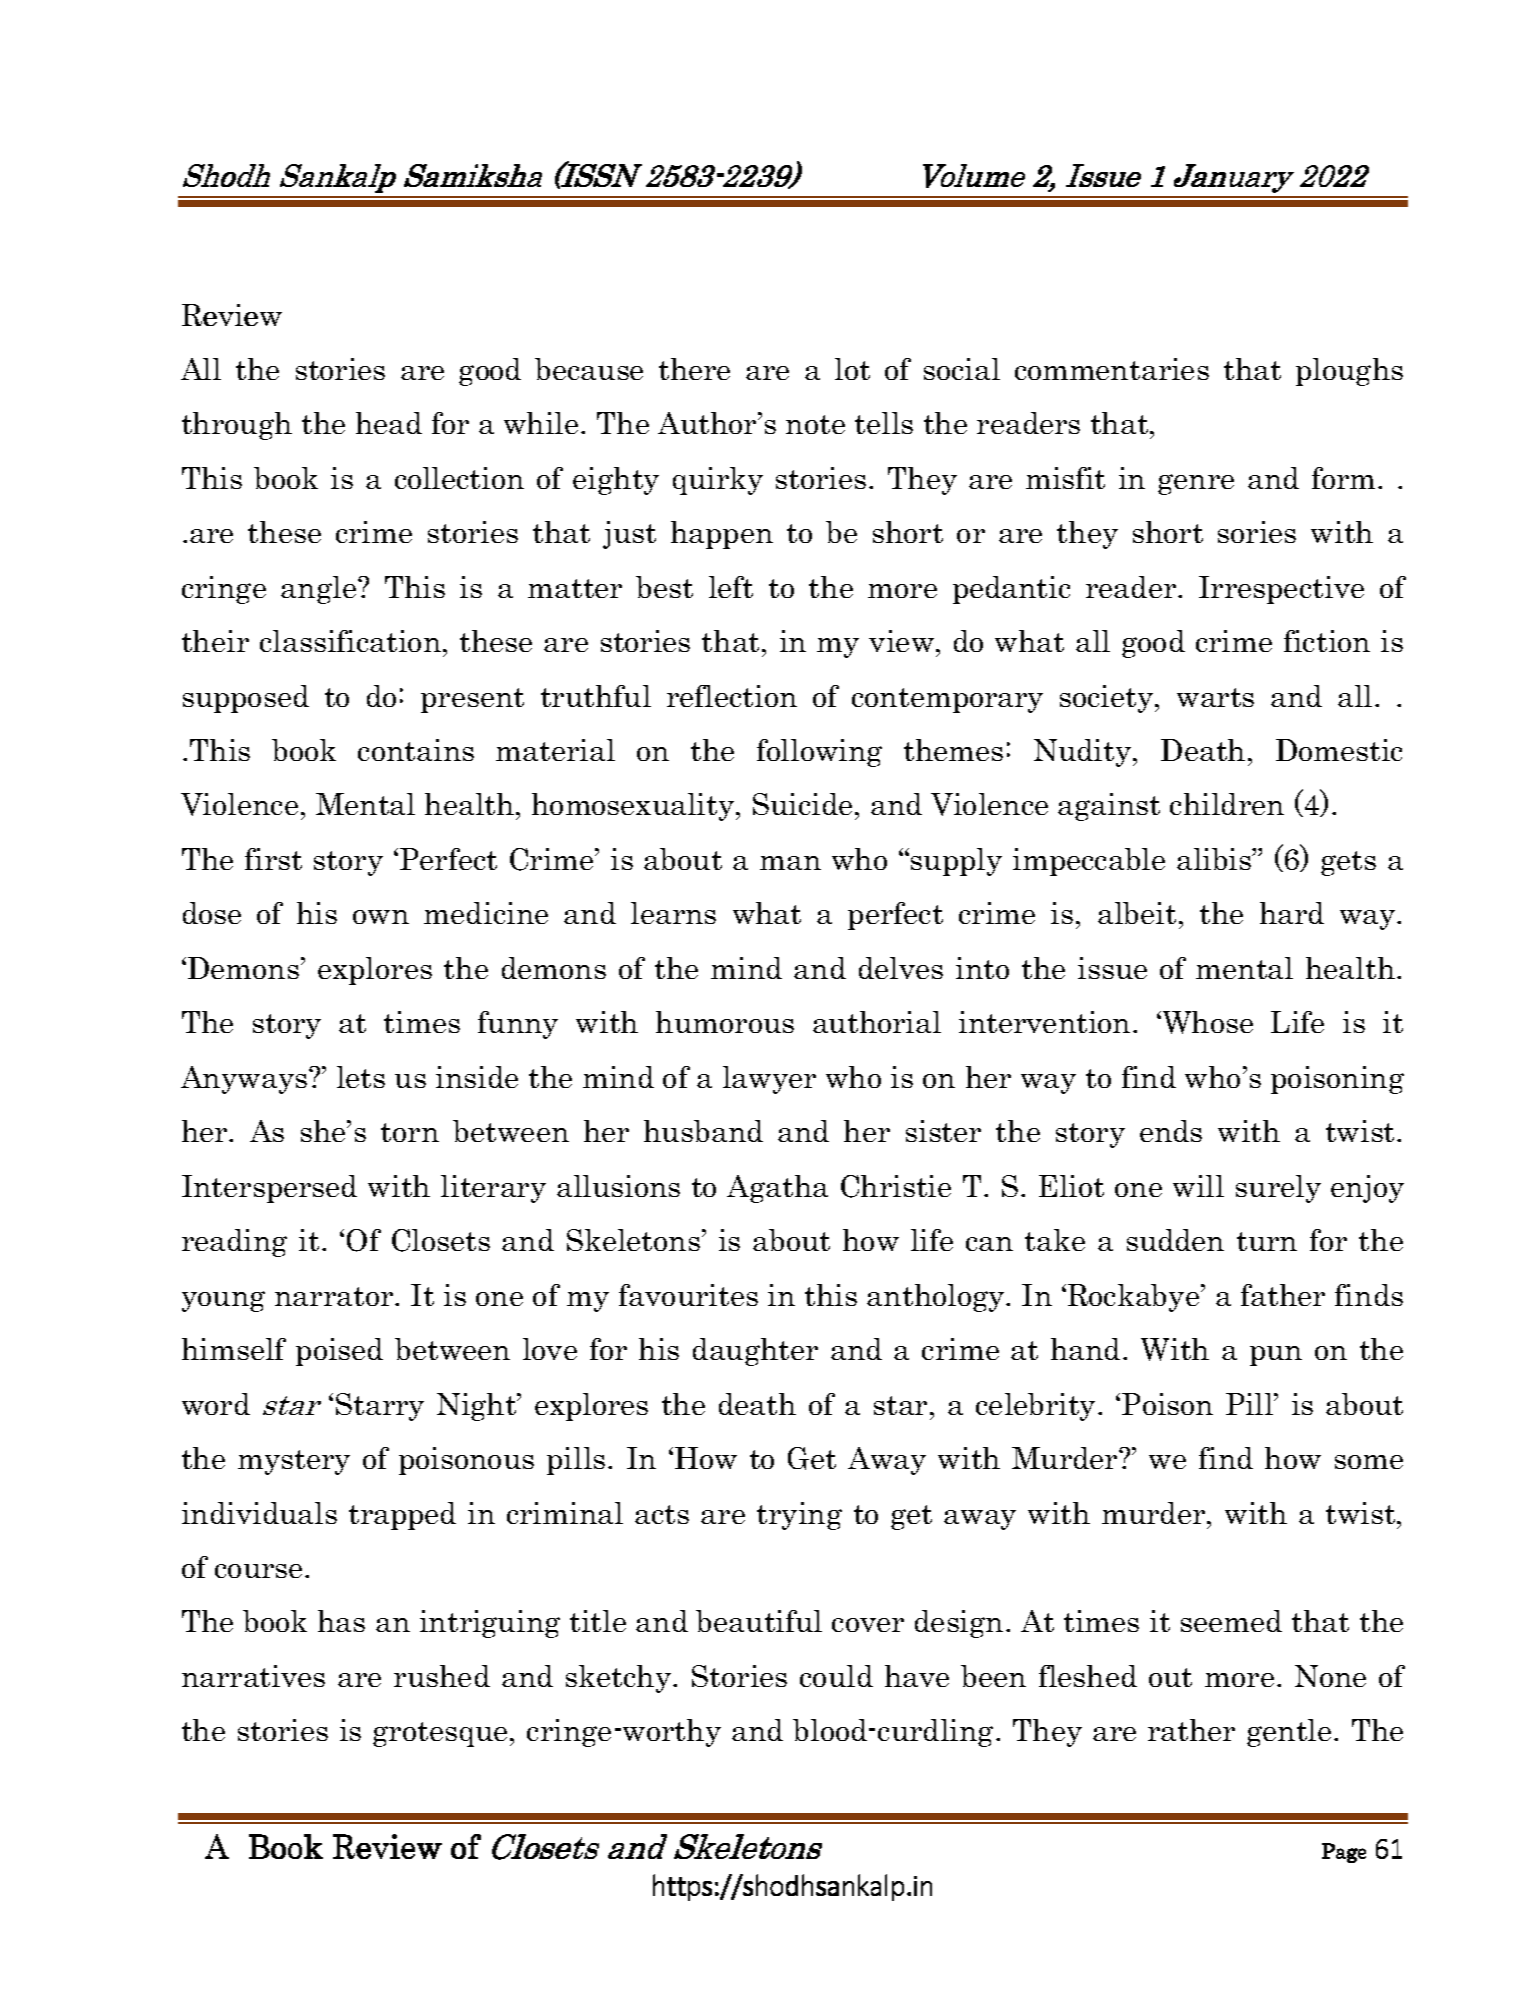 Image resolution: width=1540 pixels, height=1993 pixels. Describe the element at coordinates (1196, 484) in the page. I see `genre` at that location.
